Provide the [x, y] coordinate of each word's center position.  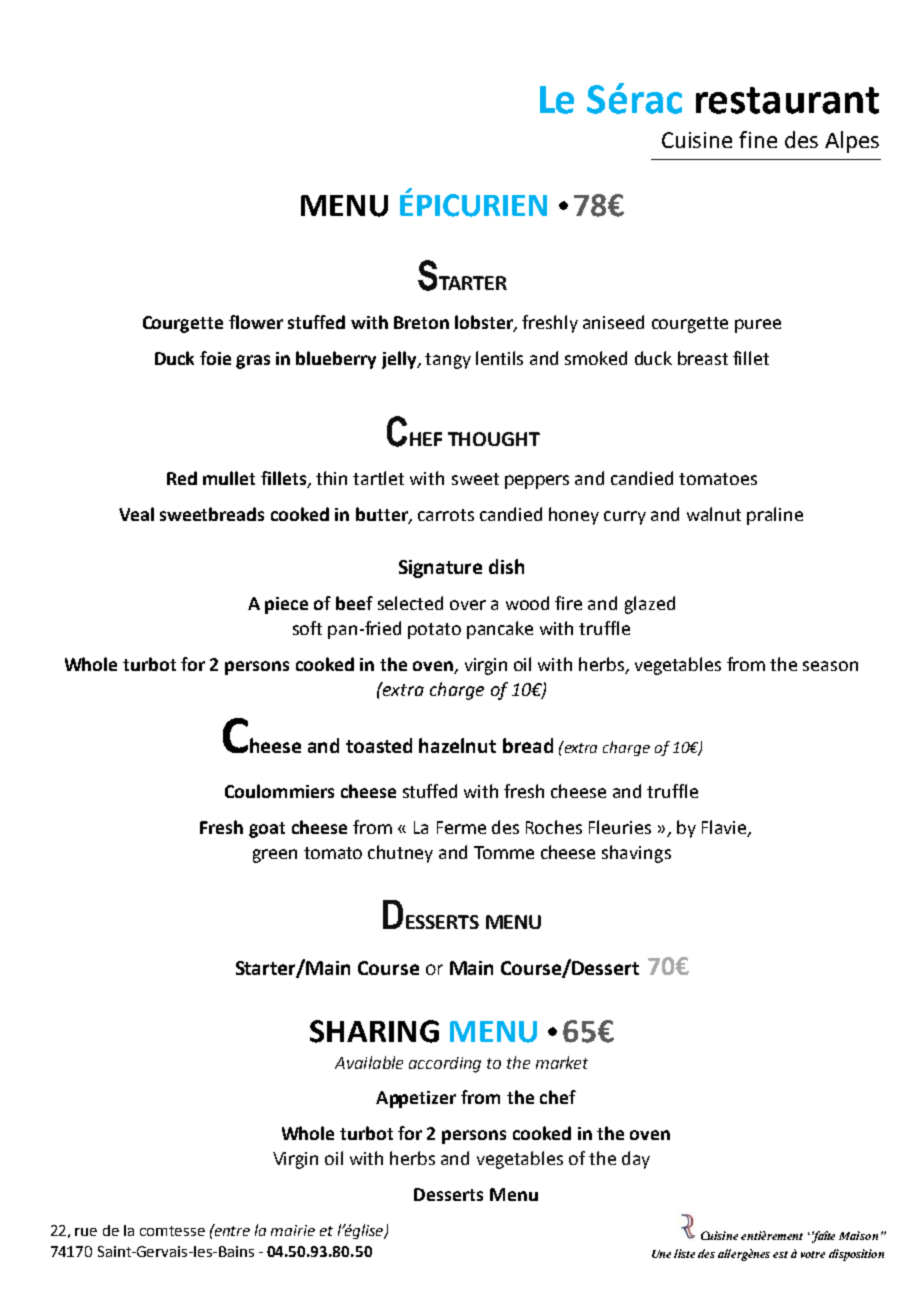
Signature [440, 569]
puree [758, 326]
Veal [136, 514]
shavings [636, 854]
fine [758, 139]
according [445, 1065]
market [562, 1062]
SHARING [374, 1031]
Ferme [461, 827]
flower [256, 322]
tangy [448, 361]
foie [215, 358]
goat [267, 830]
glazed [650, 605]
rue [86, 1232]
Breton [421, 322]
